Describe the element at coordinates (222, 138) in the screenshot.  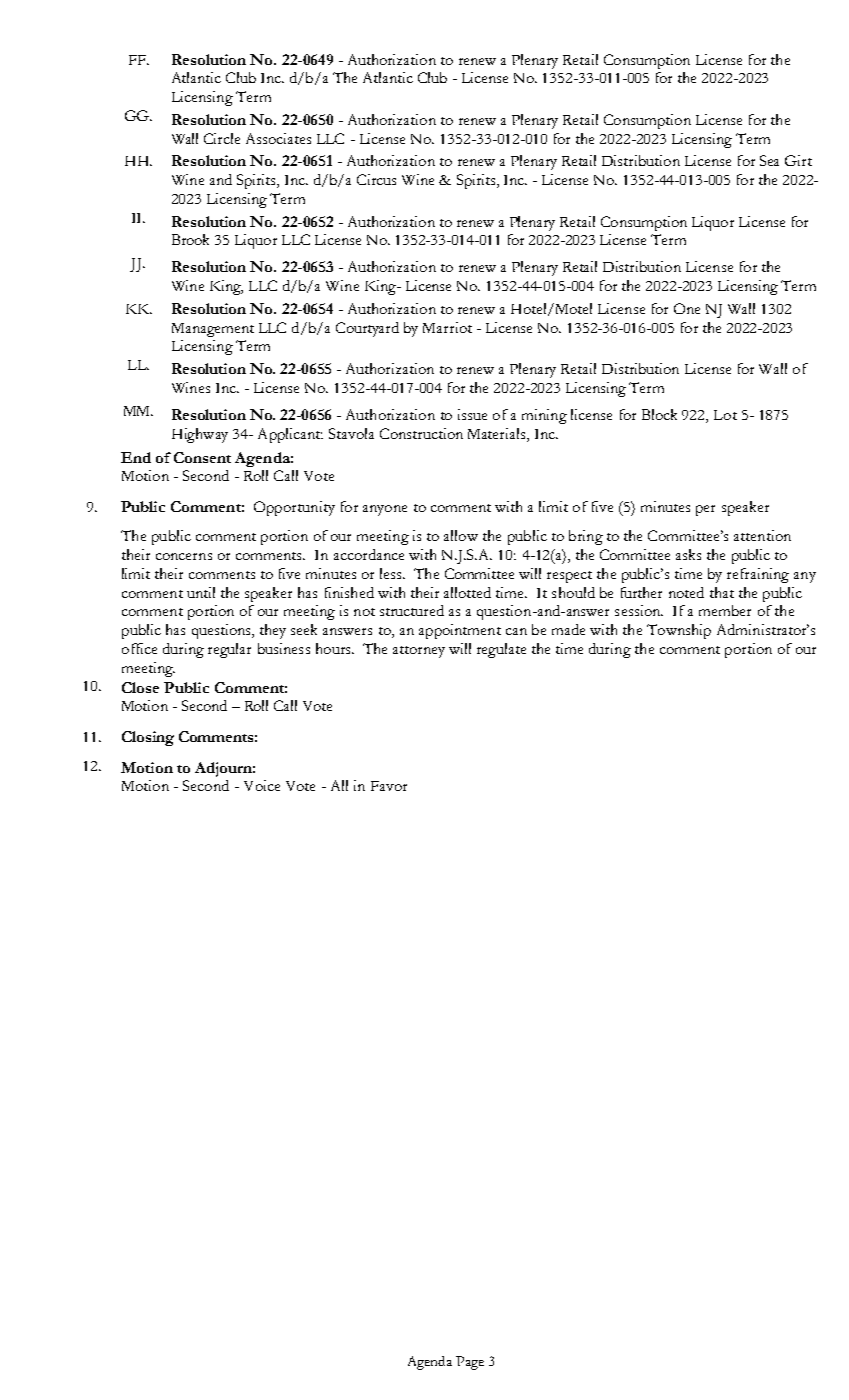
I see `Circle` at that location.
